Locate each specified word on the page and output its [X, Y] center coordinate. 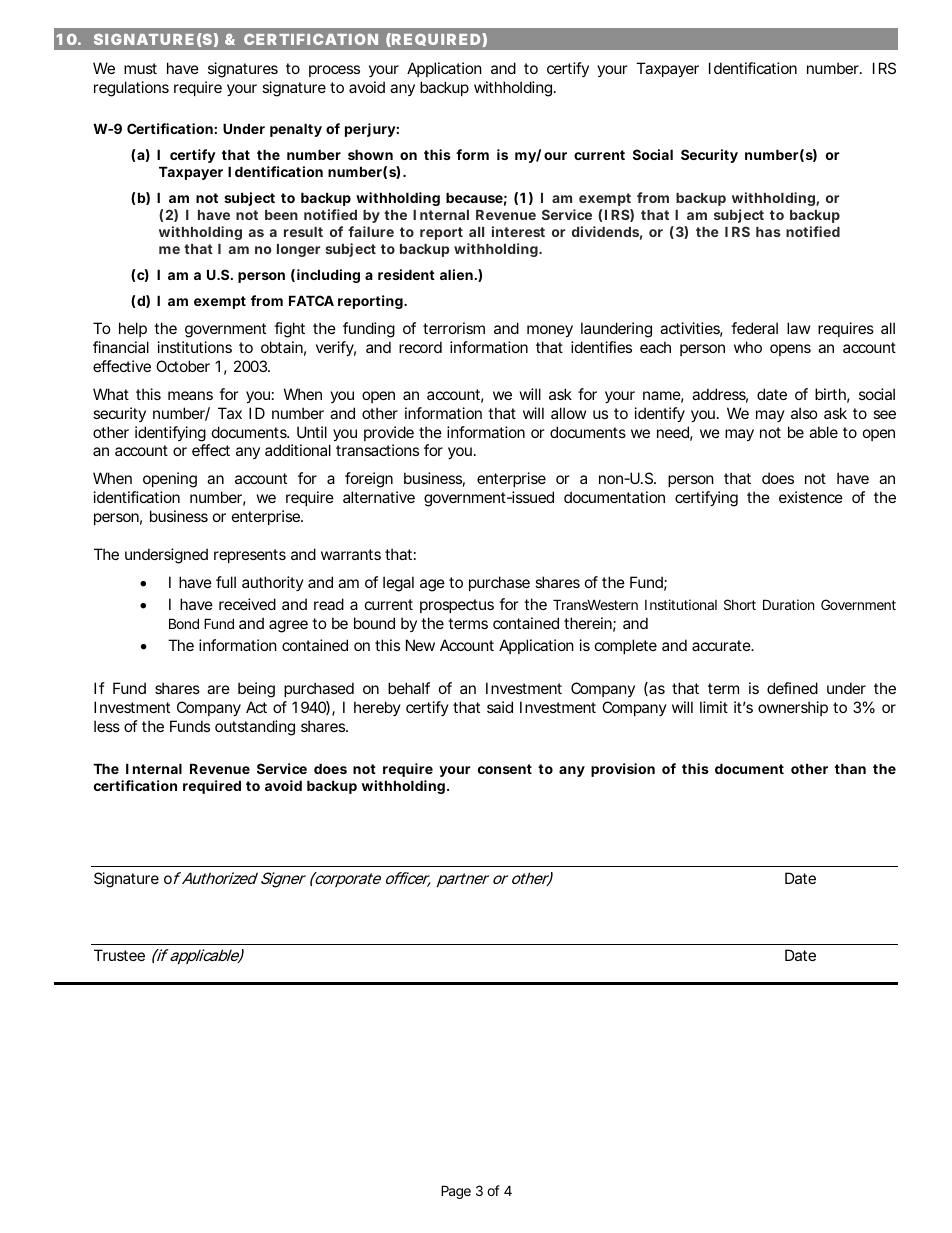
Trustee [119, 955]
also [804, 413]
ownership [793, 708]
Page [456, 1192]
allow [568, 413]
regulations [131, 89]
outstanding [255, 728]
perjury [370, 130]
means [190, 395]
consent [505, 769]
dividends [605, 231]
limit [714, 707]
